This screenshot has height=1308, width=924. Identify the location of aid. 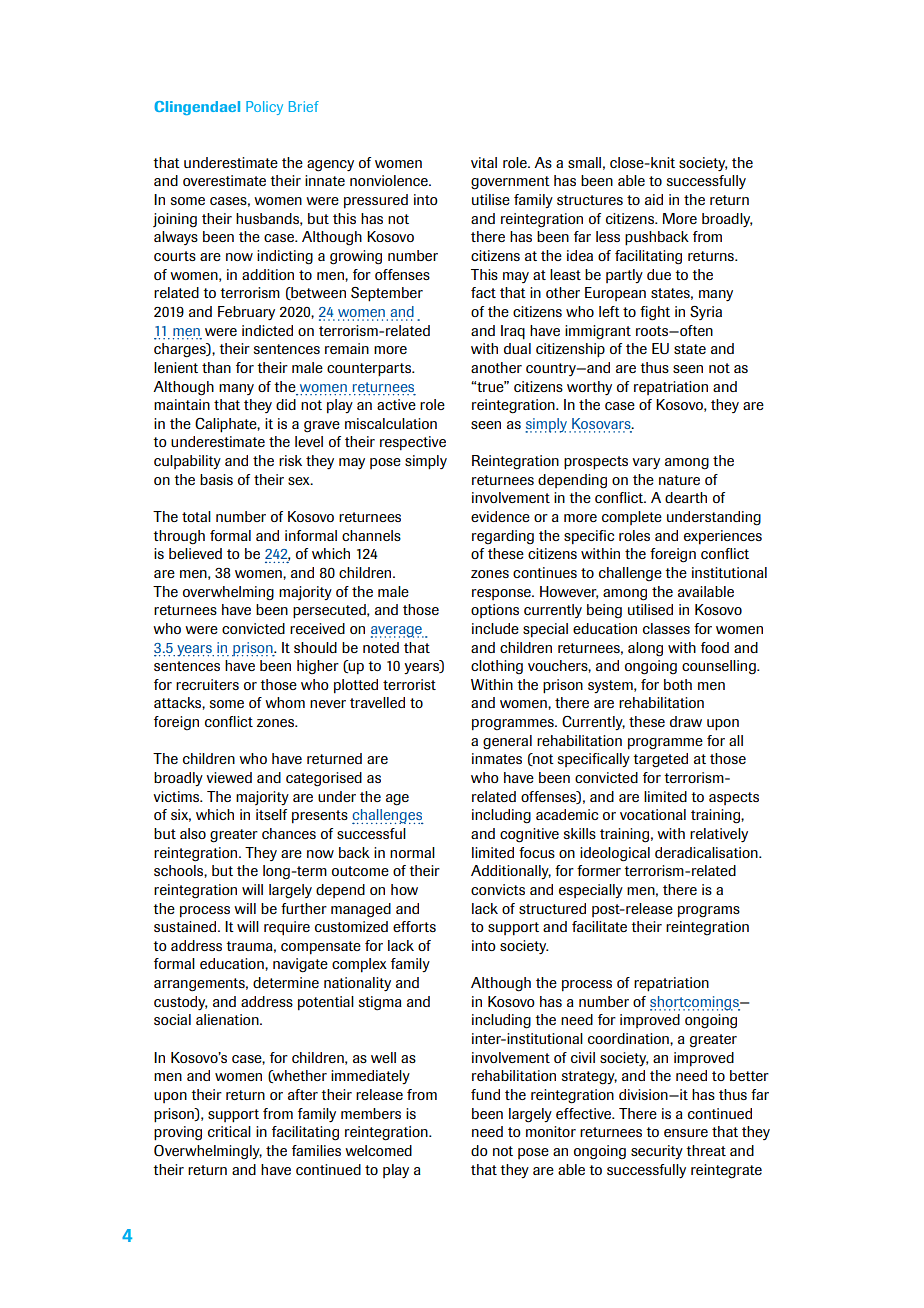
(654, 199).
